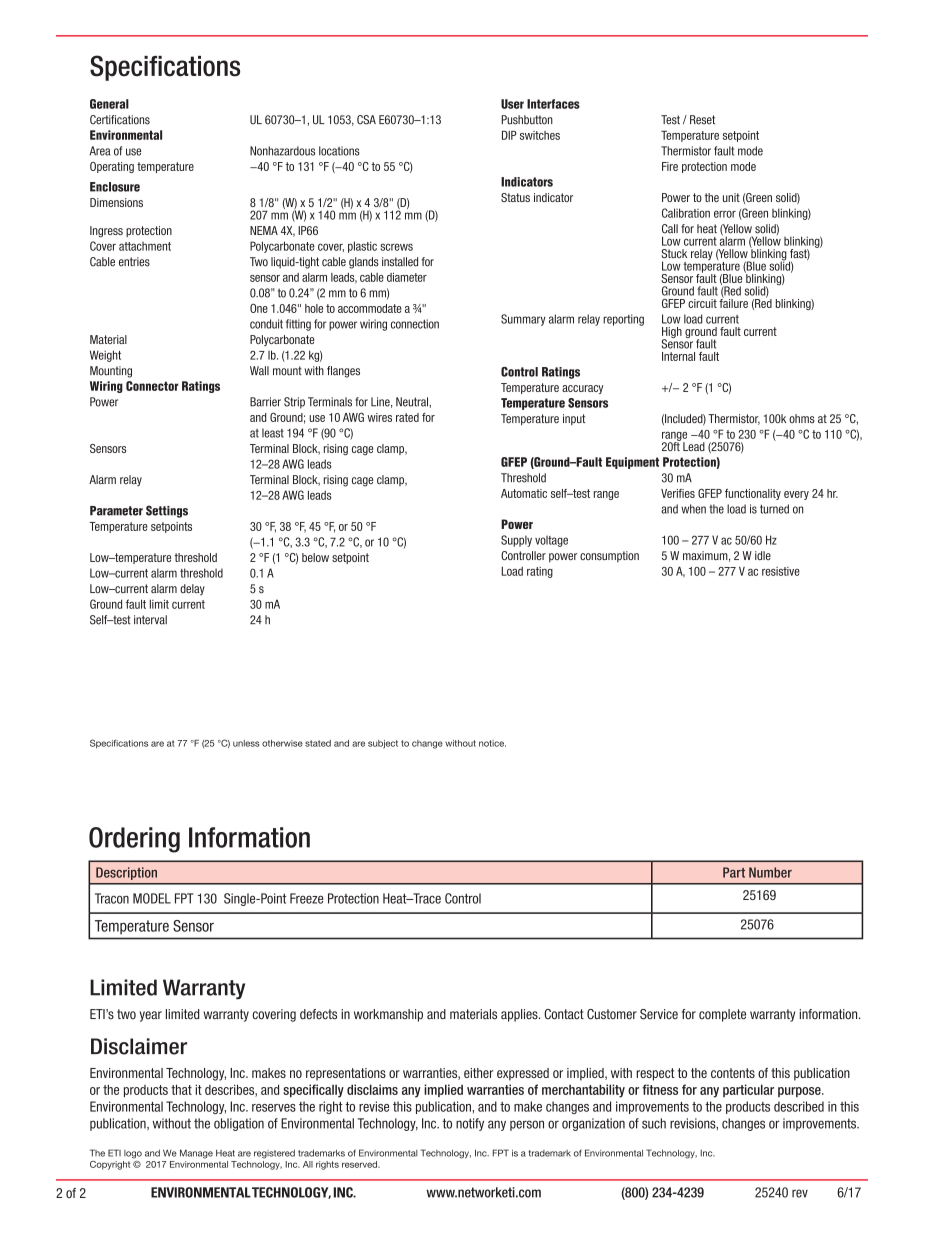 The image size is (952, 1233). I want to click on DIP, so click(509, 135).
